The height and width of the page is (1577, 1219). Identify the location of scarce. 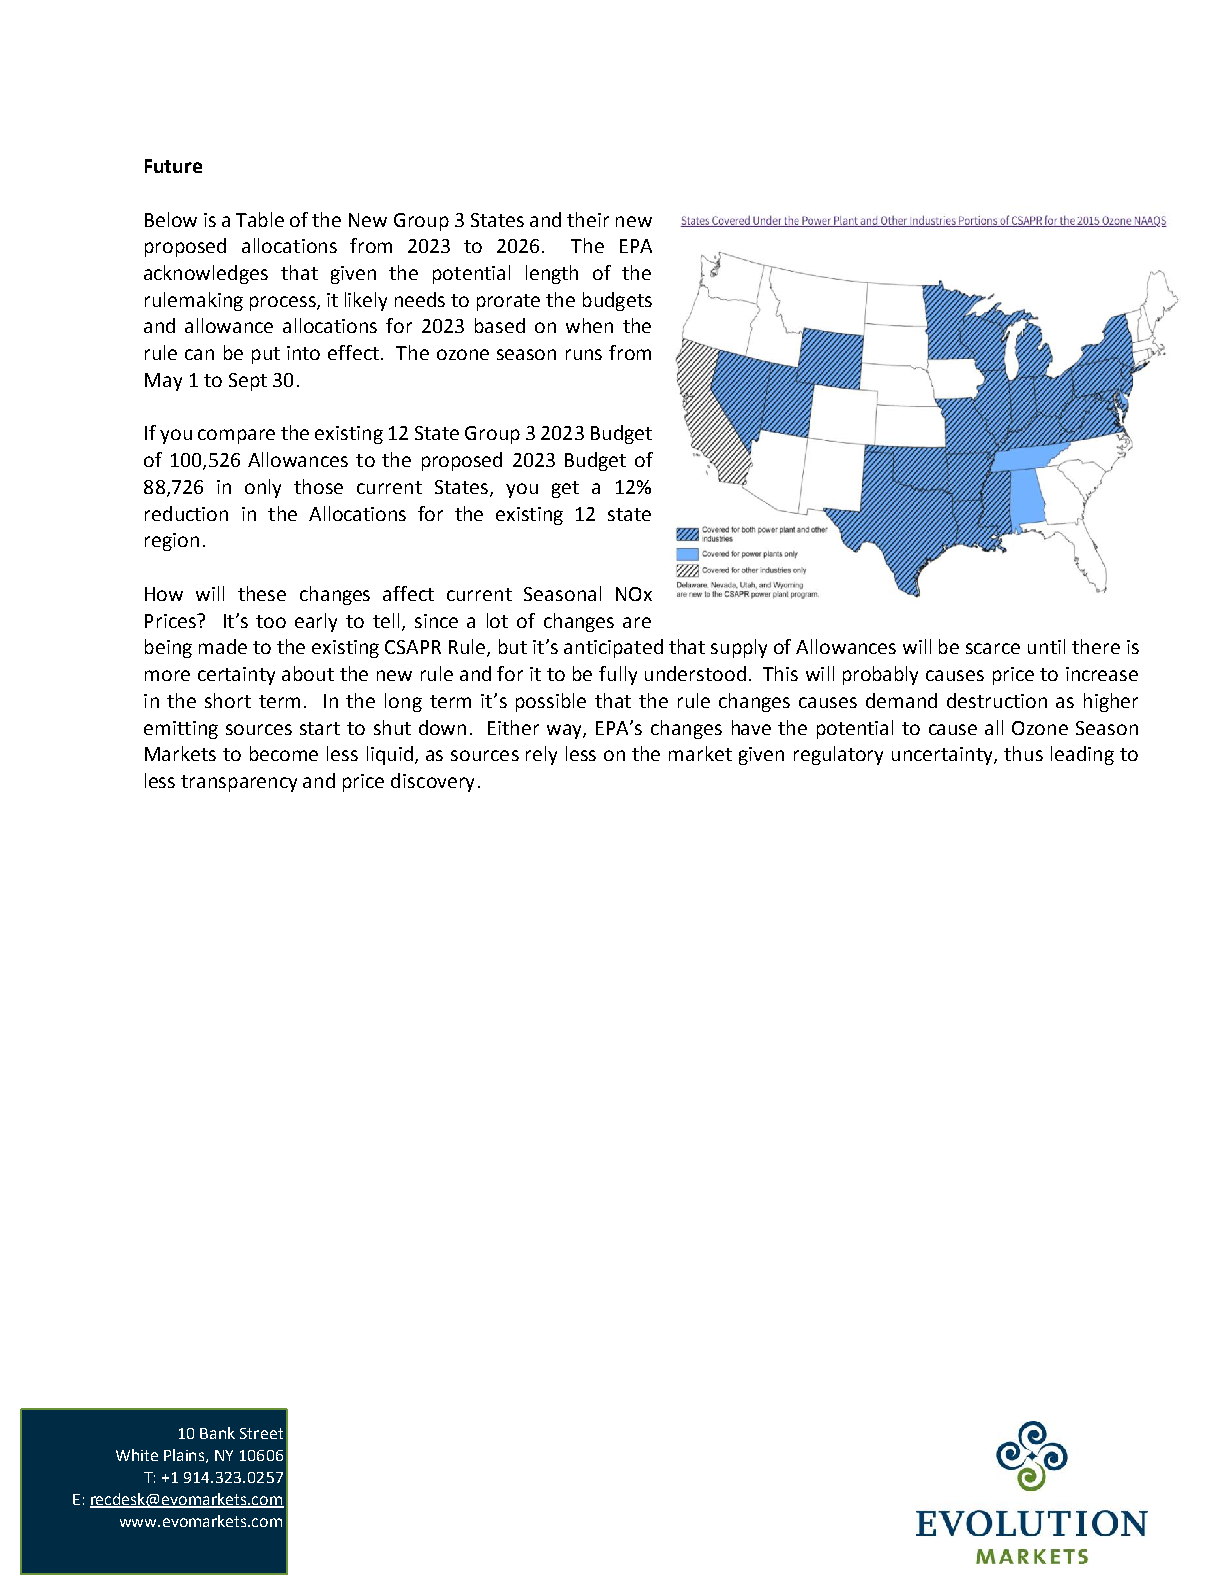
(993, 648).
